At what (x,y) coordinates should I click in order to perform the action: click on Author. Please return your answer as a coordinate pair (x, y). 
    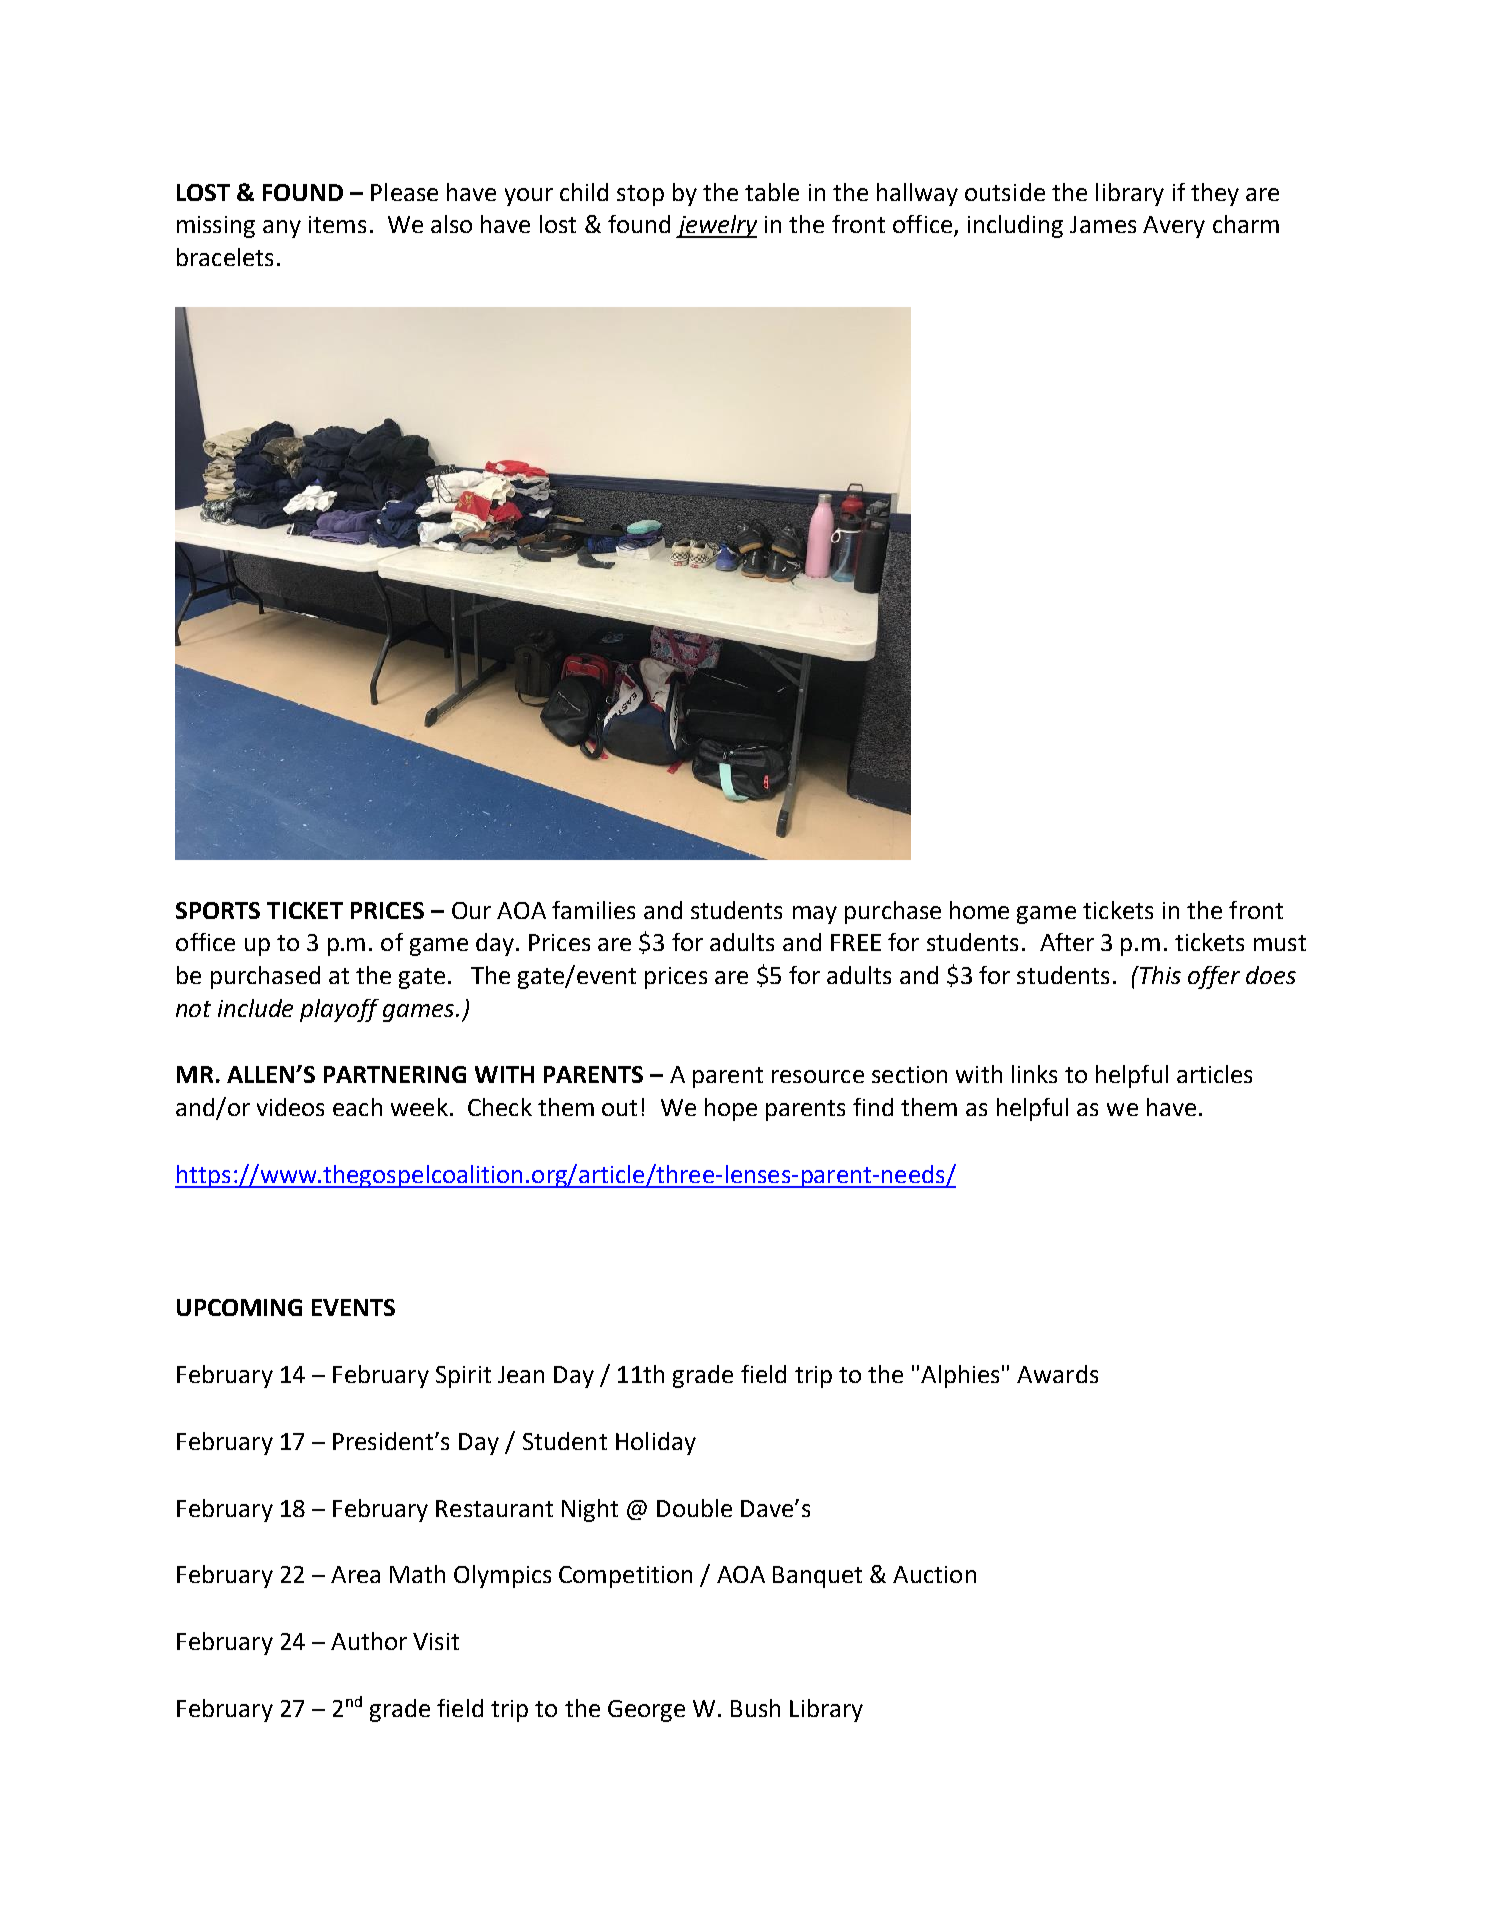
    Looking at the image, I should click on (369, 1641).
